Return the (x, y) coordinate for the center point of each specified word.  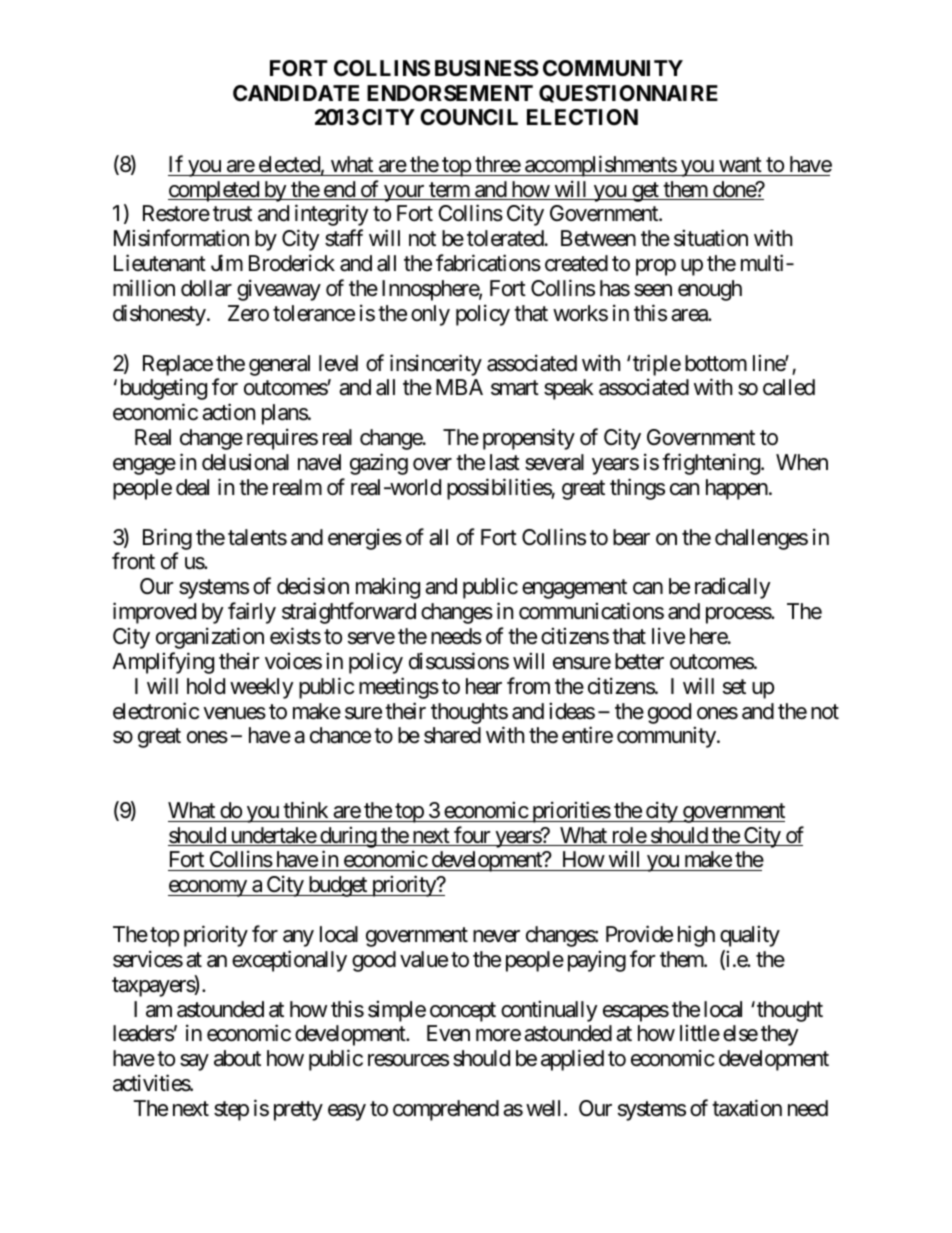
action (228, 412)
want (740, 165)
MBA (459, 387)
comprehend (446, 1110)
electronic (156, 711)
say (194, 1062)
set (734, 687)
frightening (711, 464)
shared (452, 735)
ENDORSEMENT (450, 93)
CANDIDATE (296, 93)
